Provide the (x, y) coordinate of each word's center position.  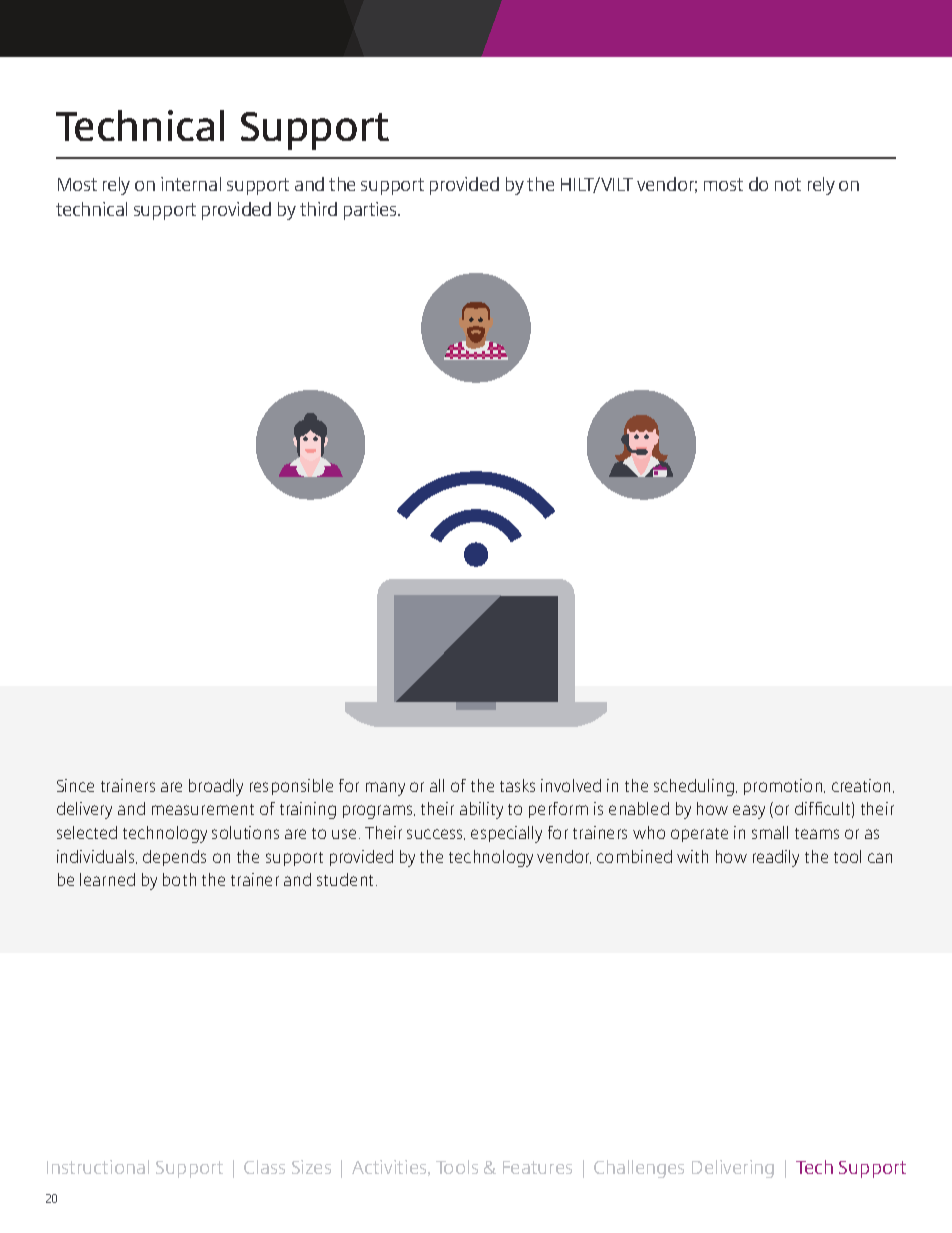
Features (537, 1167)
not (788, 184)
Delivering (733, 1169)
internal (191, 184)
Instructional (98, 1167)
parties (371, 211)
